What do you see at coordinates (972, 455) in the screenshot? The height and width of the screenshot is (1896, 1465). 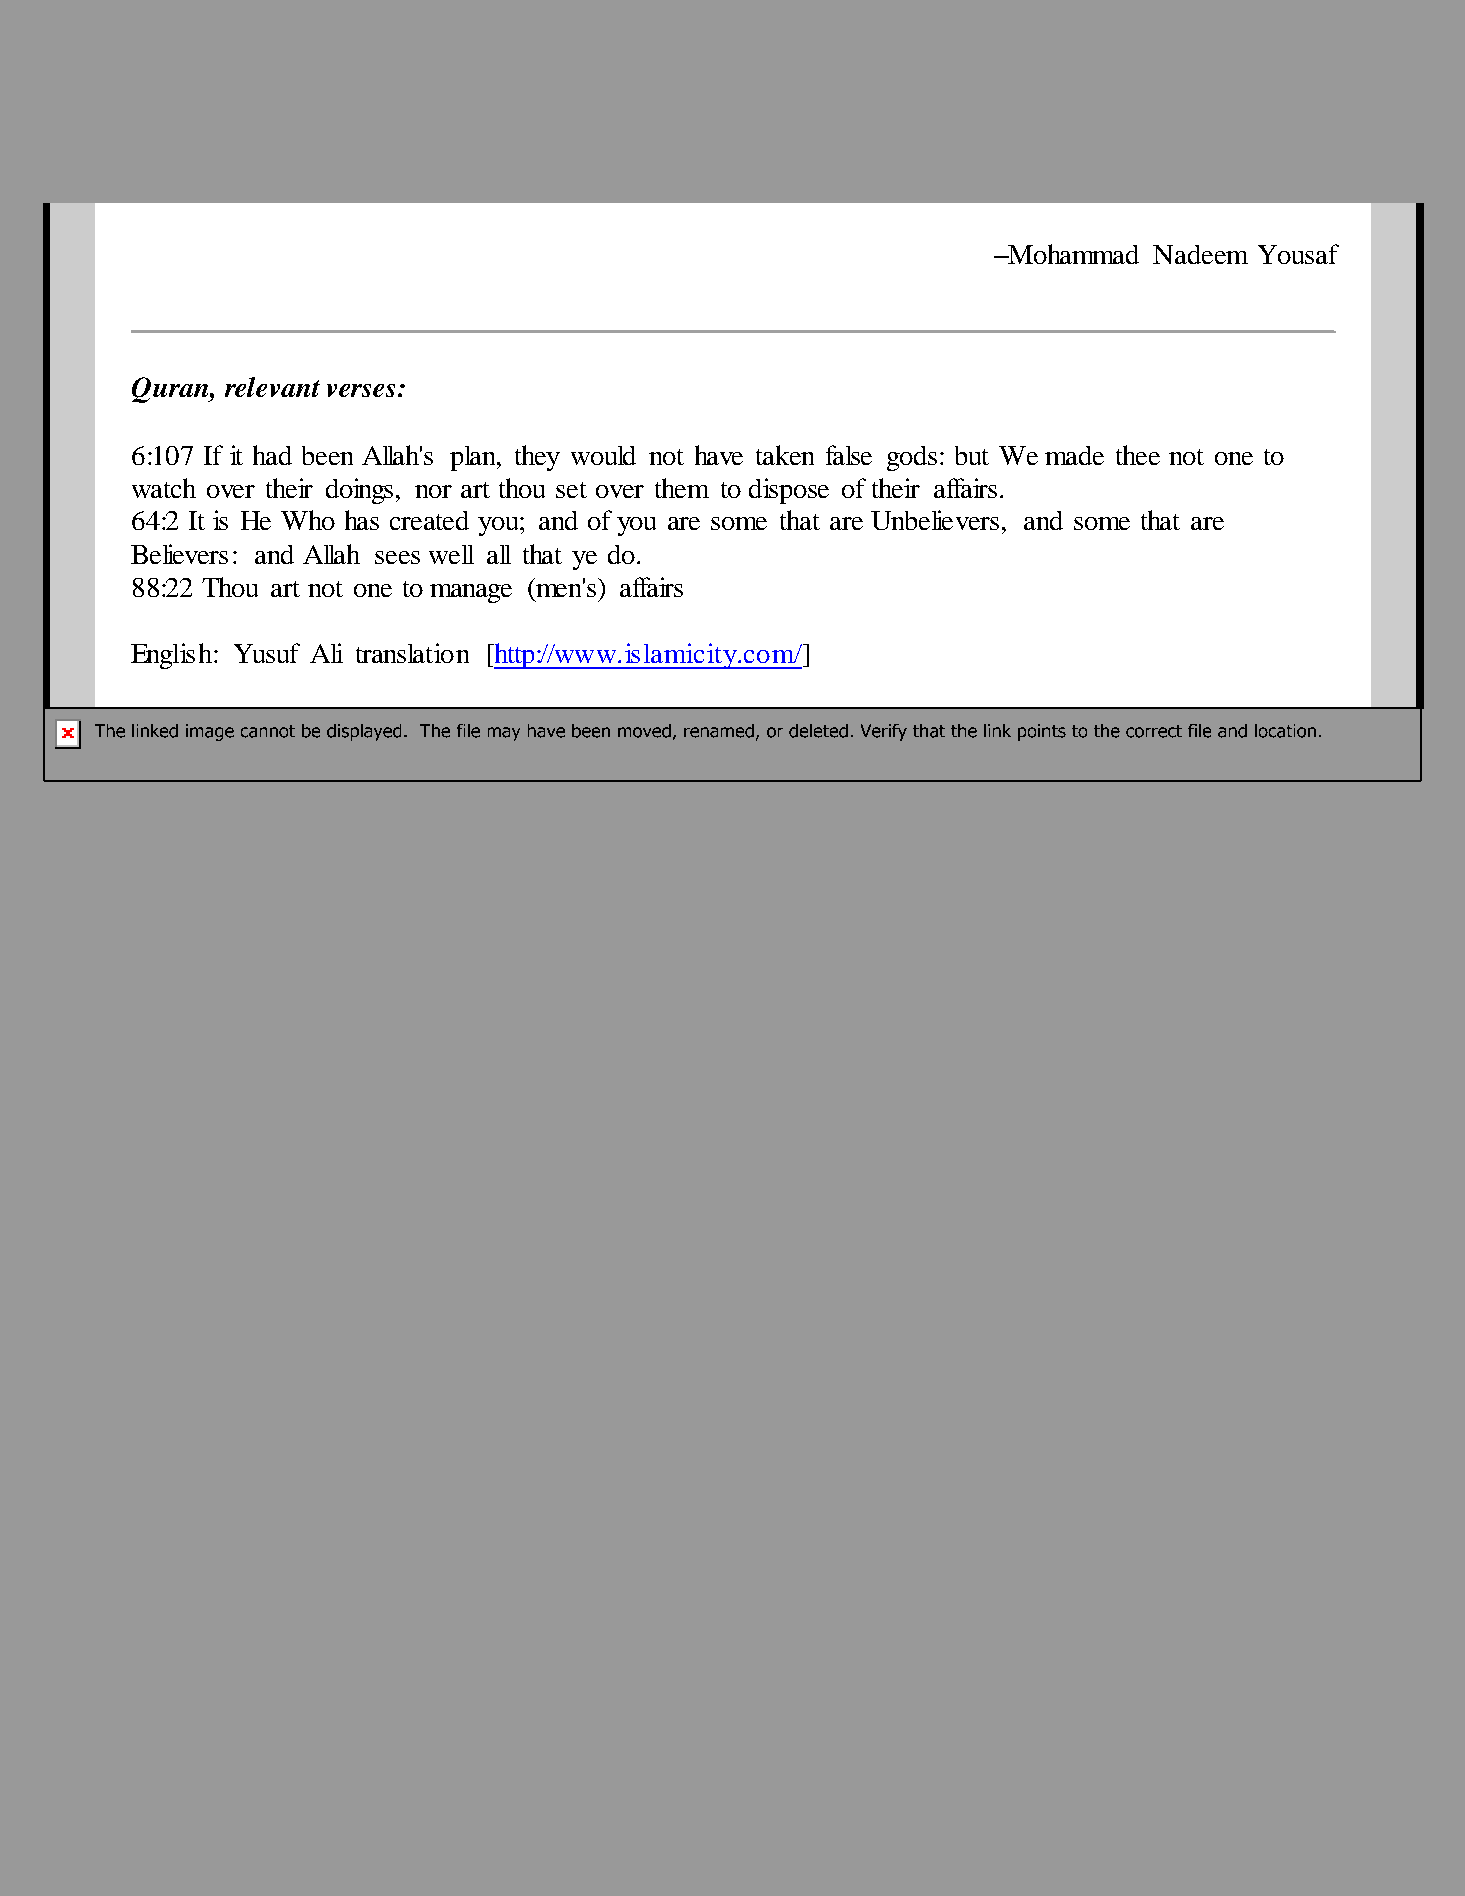 I see `but` at bounding box center [972, 455].
